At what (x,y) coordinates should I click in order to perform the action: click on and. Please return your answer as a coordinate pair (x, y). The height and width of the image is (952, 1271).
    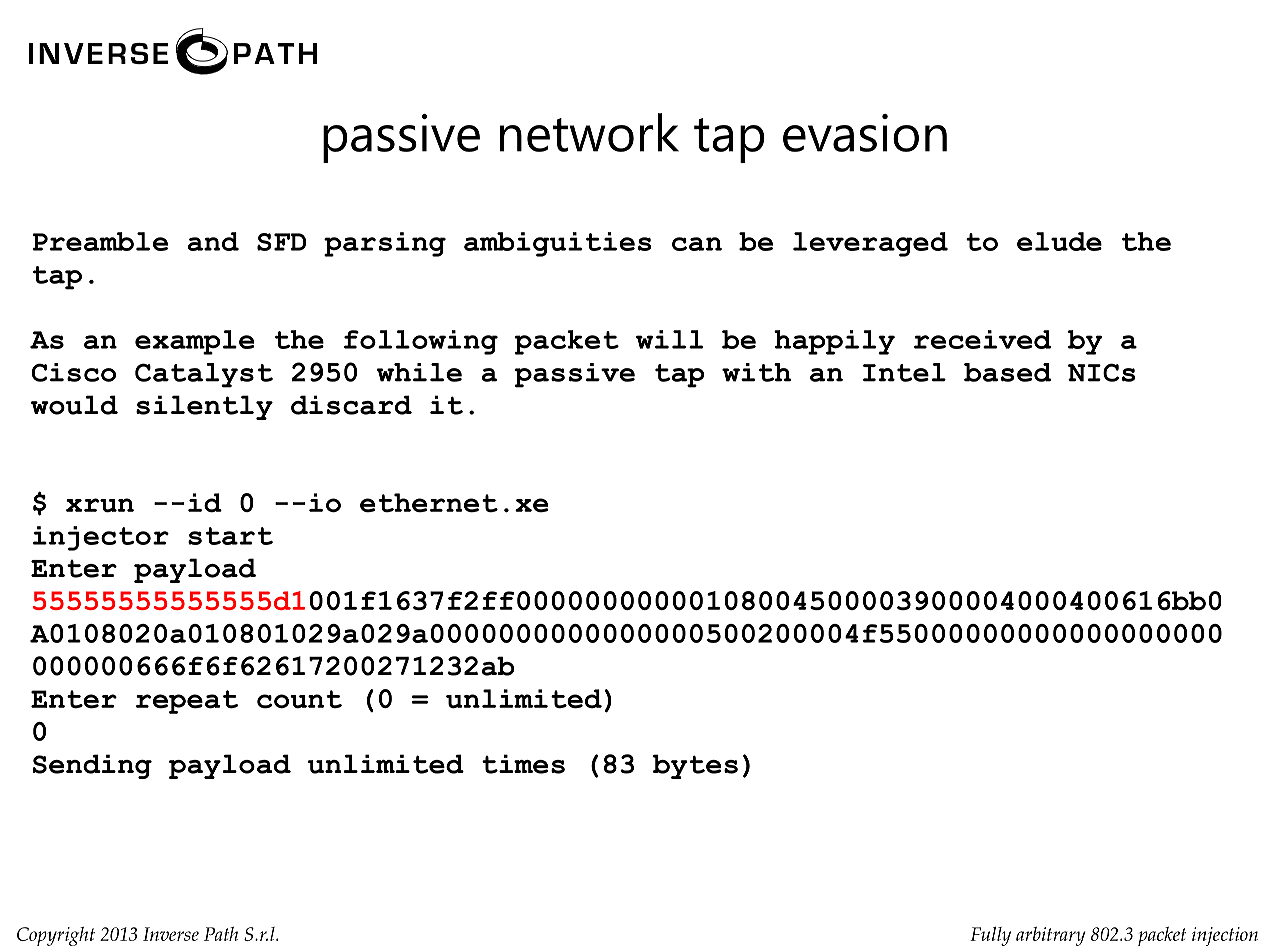
    Looking at the image, I should click on (213, 241).
